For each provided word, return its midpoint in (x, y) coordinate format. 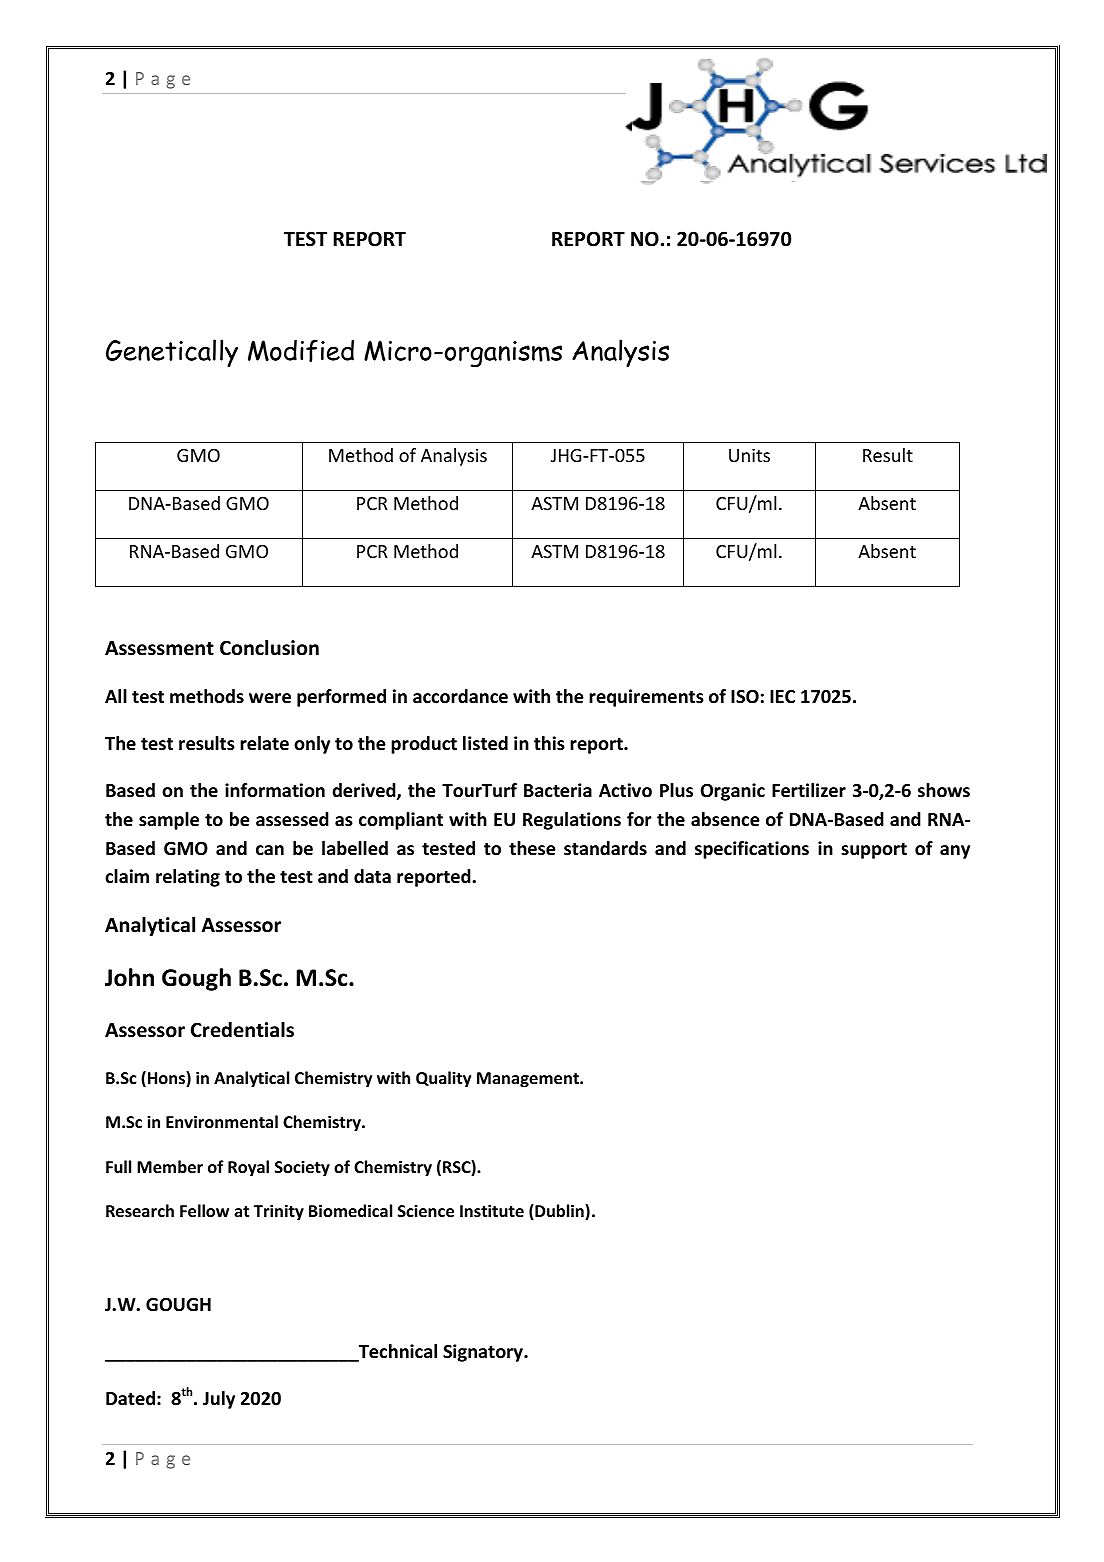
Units (749, 455)
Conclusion (269, 648)
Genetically (172, 353)
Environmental (222, 1121)
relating (188, 878)
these (532, 848)
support (874, 851)
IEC (782, 696)
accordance (460, 696)
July (219, 1400)
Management (529, 1080)
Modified (301, 350)
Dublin (559, 1212)
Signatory (484, 1353)
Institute (492, 1210)
